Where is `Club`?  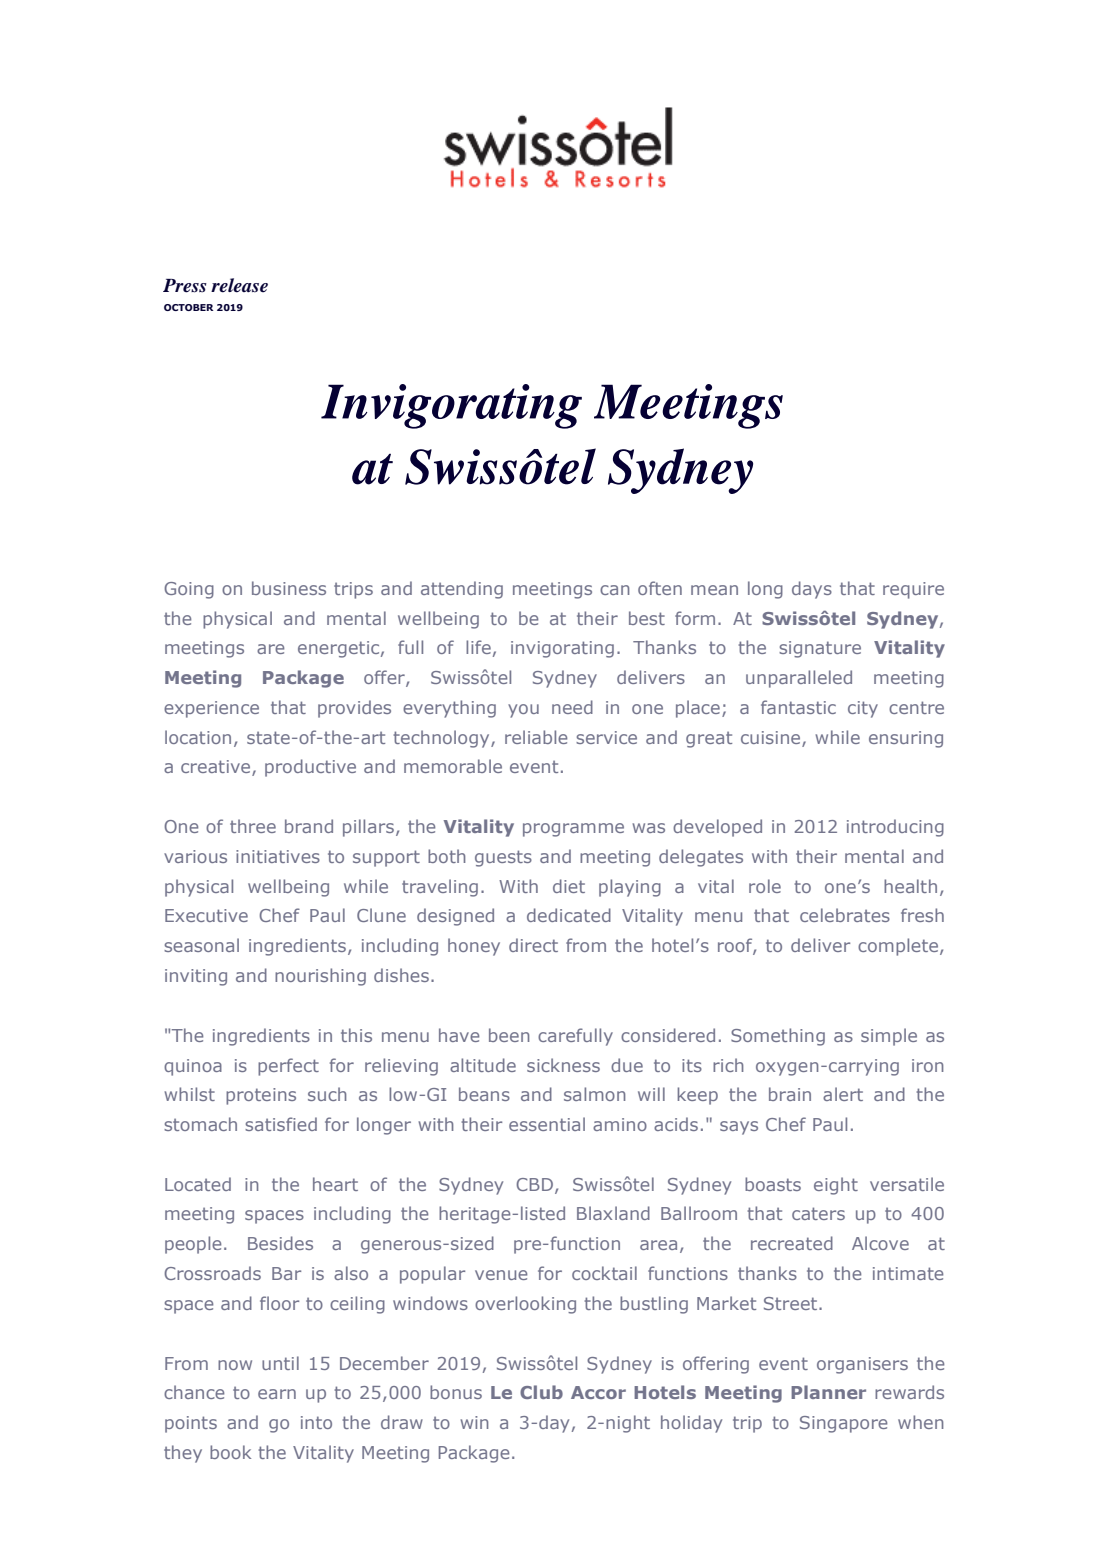 Club is located at coordinates (541, 1392).
